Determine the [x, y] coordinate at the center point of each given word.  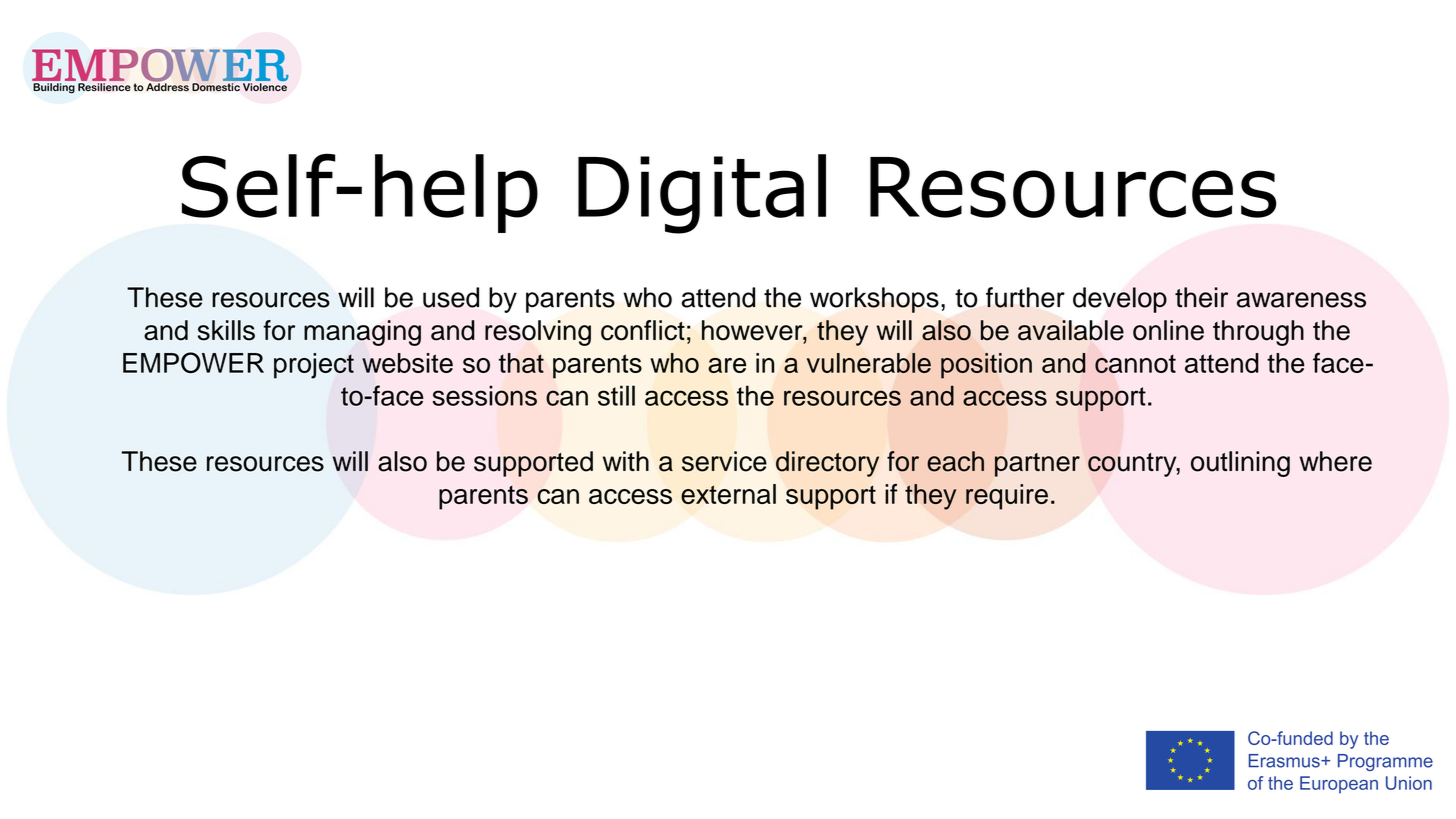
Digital [702, 194]
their [1201, 297]
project [314, 366]
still [616, 395]
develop [1120, 300]
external [728, 494]
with [626, 461]
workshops [874, 300]
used [451, 297]
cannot [1135, 363]
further [1025, 297]
